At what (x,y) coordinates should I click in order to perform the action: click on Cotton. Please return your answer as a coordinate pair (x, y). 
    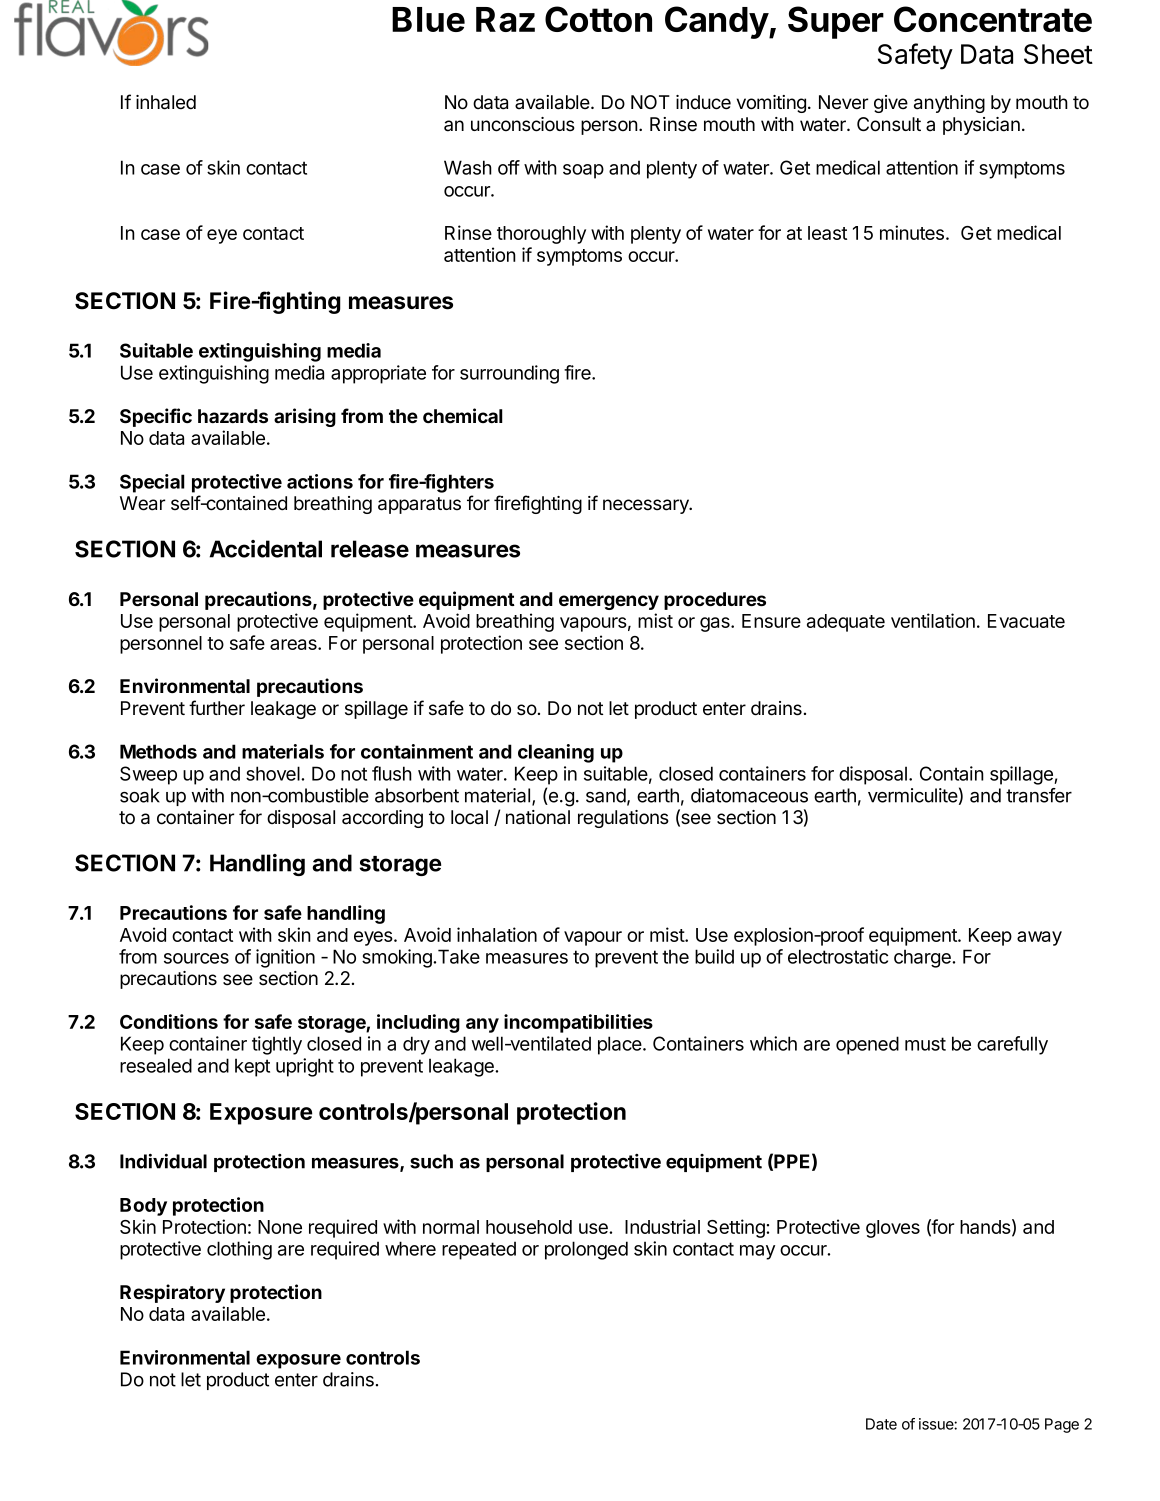
    Looking at the image, I should click on (598, 19).
